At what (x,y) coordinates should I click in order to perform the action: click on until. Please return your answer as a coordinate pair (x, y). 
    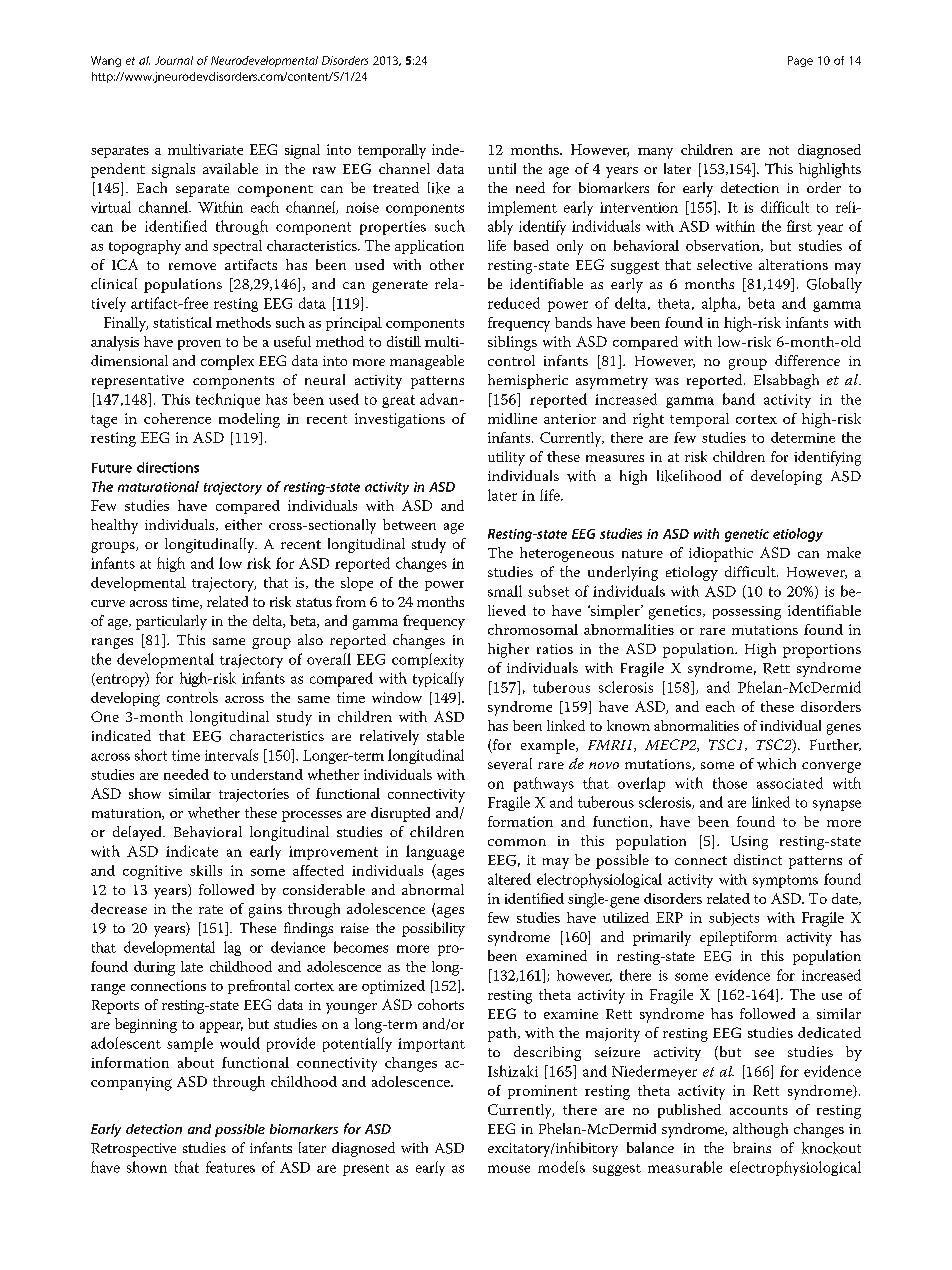
    Looking at the image, I should click on (502, 168).
